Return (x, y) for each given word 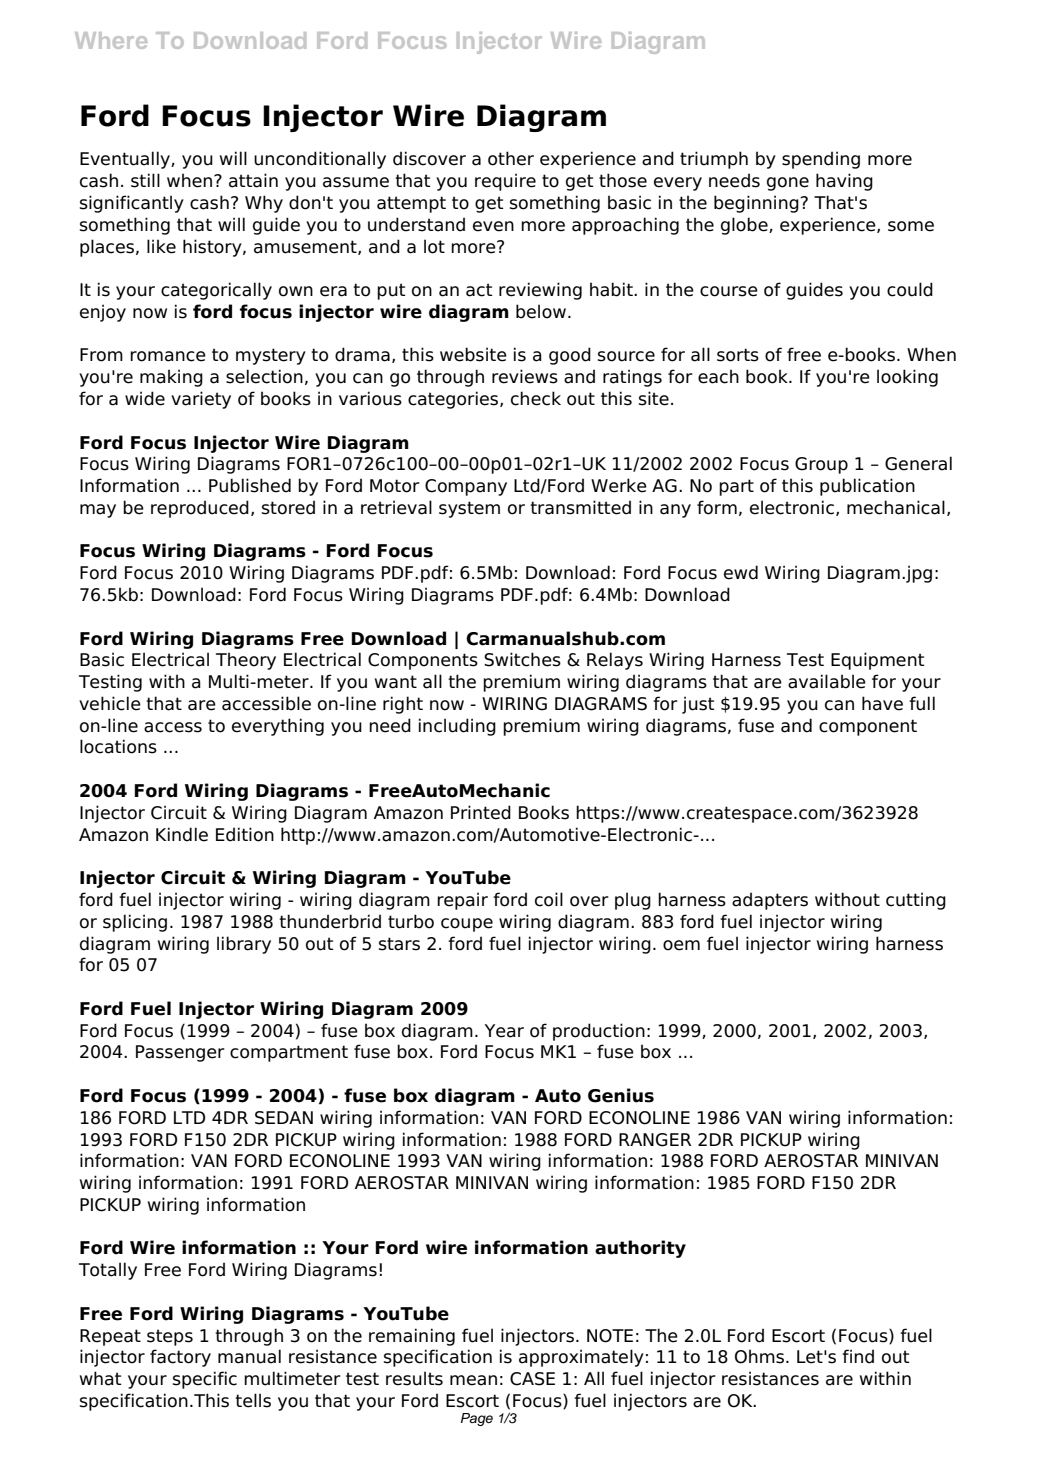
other (511, 158)
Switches (522, 659)
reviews (525, 376)
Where (111, 40)
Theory (246, 661)
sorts (738, 355)
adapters (770, 901)
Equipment (878, 661)
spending (821, 160)
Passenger (180, 1053)
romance (168, 356)
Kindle (182, 834)
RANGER (655, 1140)
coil (549, 899)
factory (180, 1358)
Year (504, 1031)
